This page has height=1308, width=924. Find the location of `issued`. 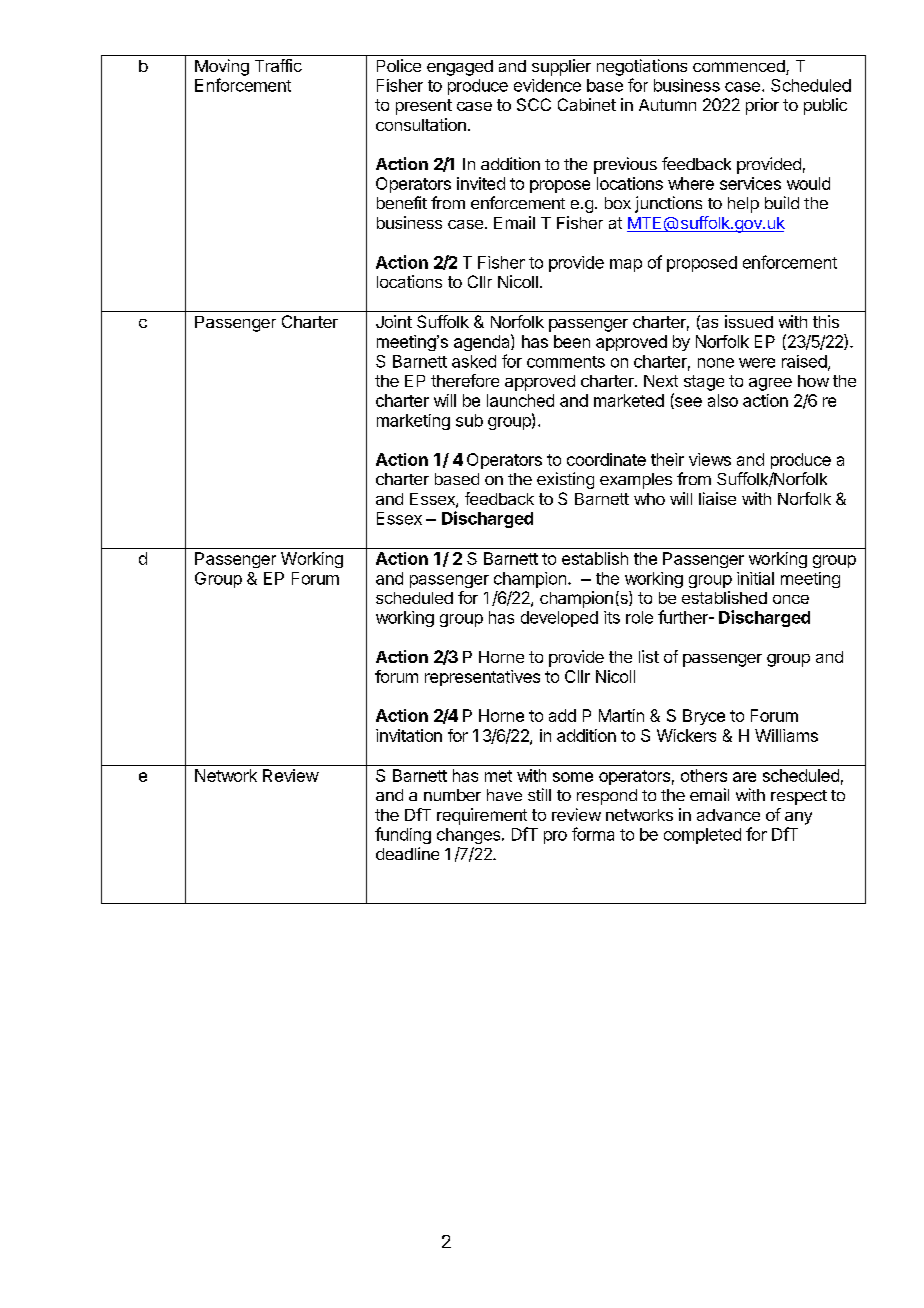

issued is located at coordinates (749, 321).
